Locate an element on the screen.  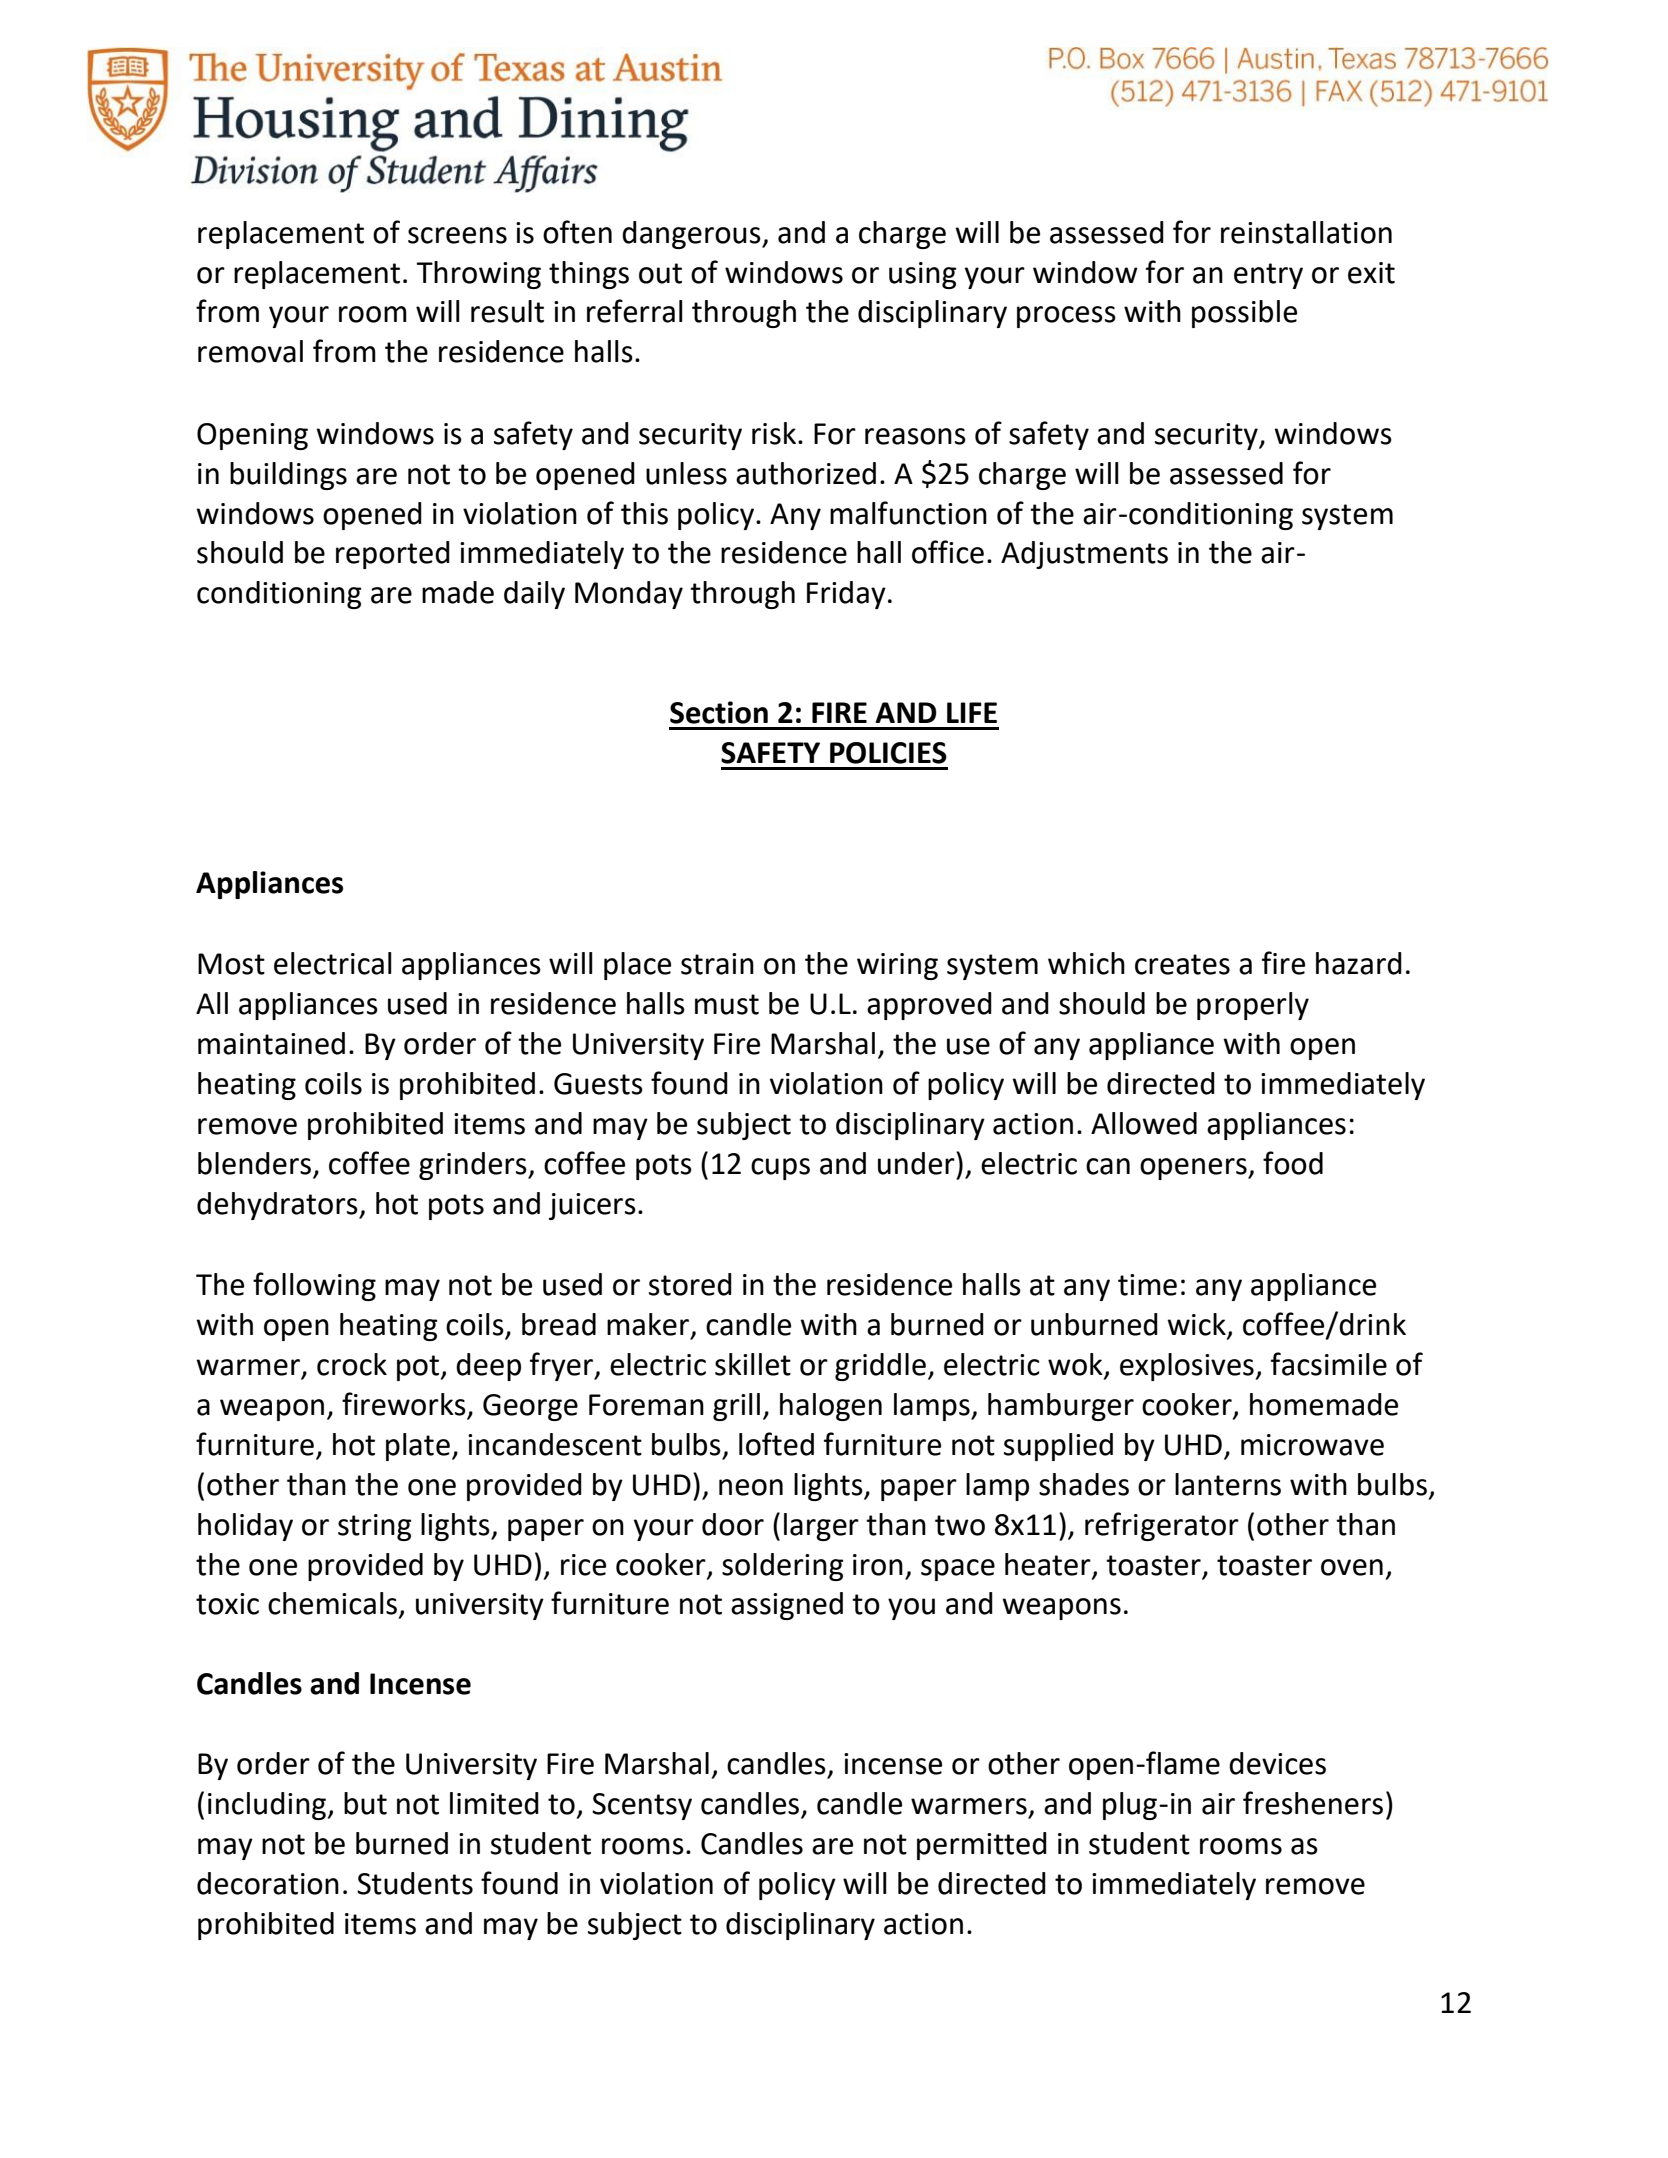
but is located at coordinates (365, 1803).
